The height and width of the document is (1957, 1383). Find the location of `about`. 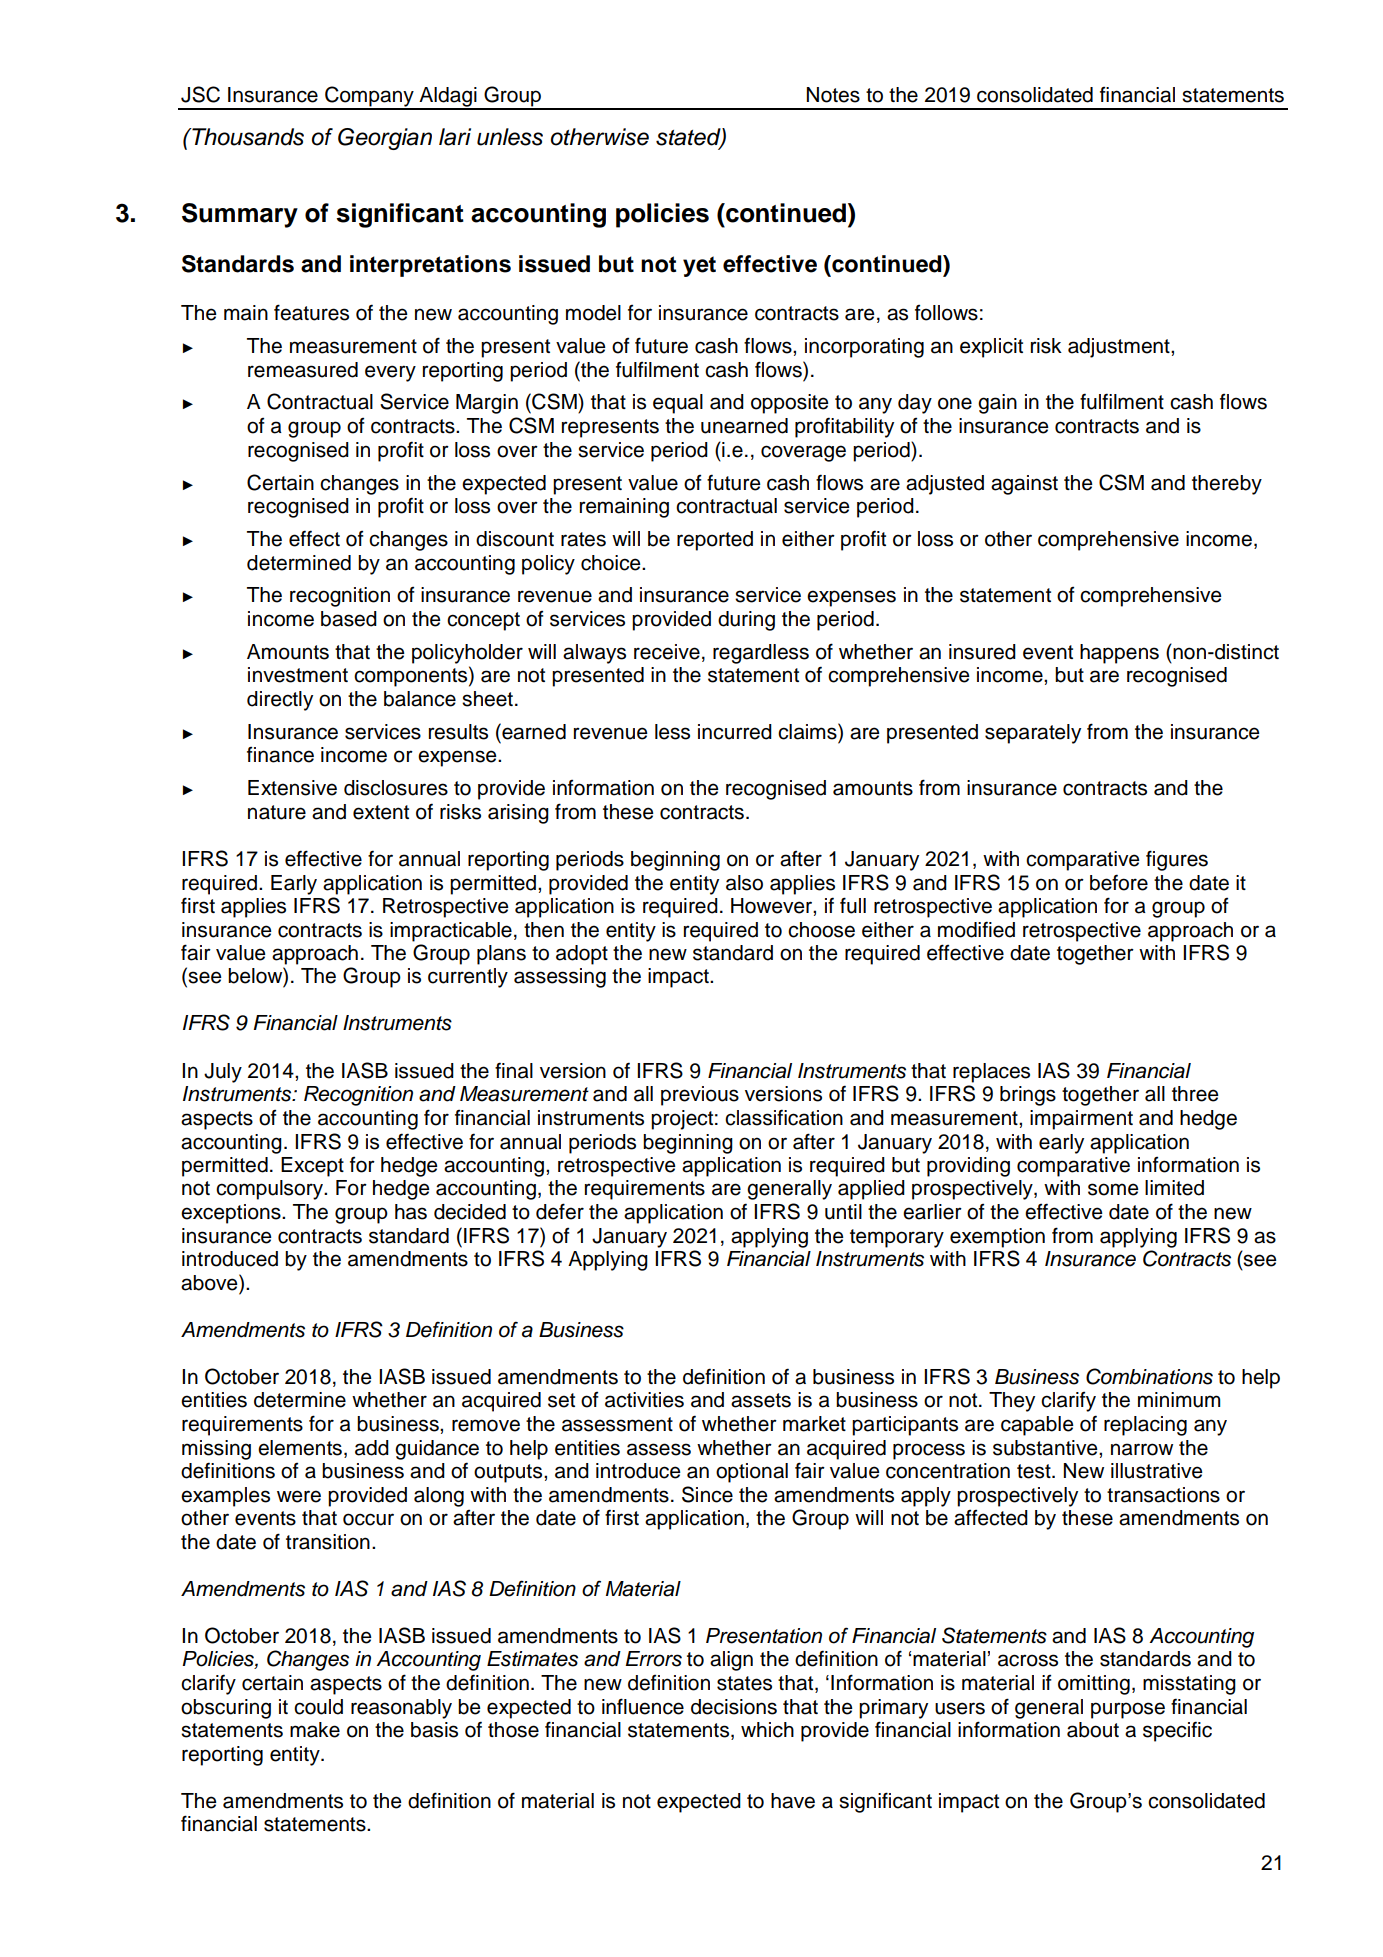

about is located at coordinates (1093, 1730).
